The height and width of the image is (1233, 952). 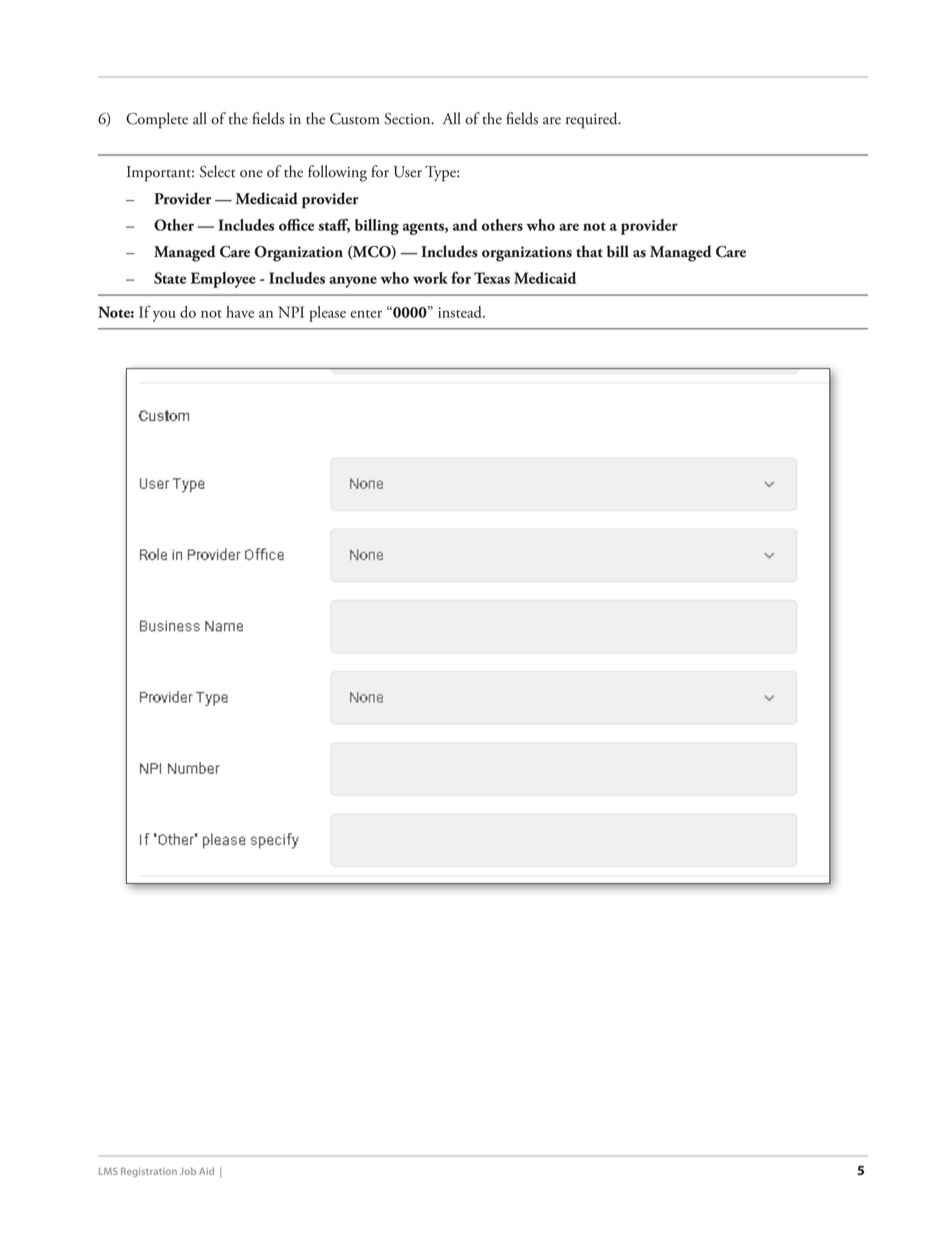 I want to click on required, so click(x=593, y=120).
